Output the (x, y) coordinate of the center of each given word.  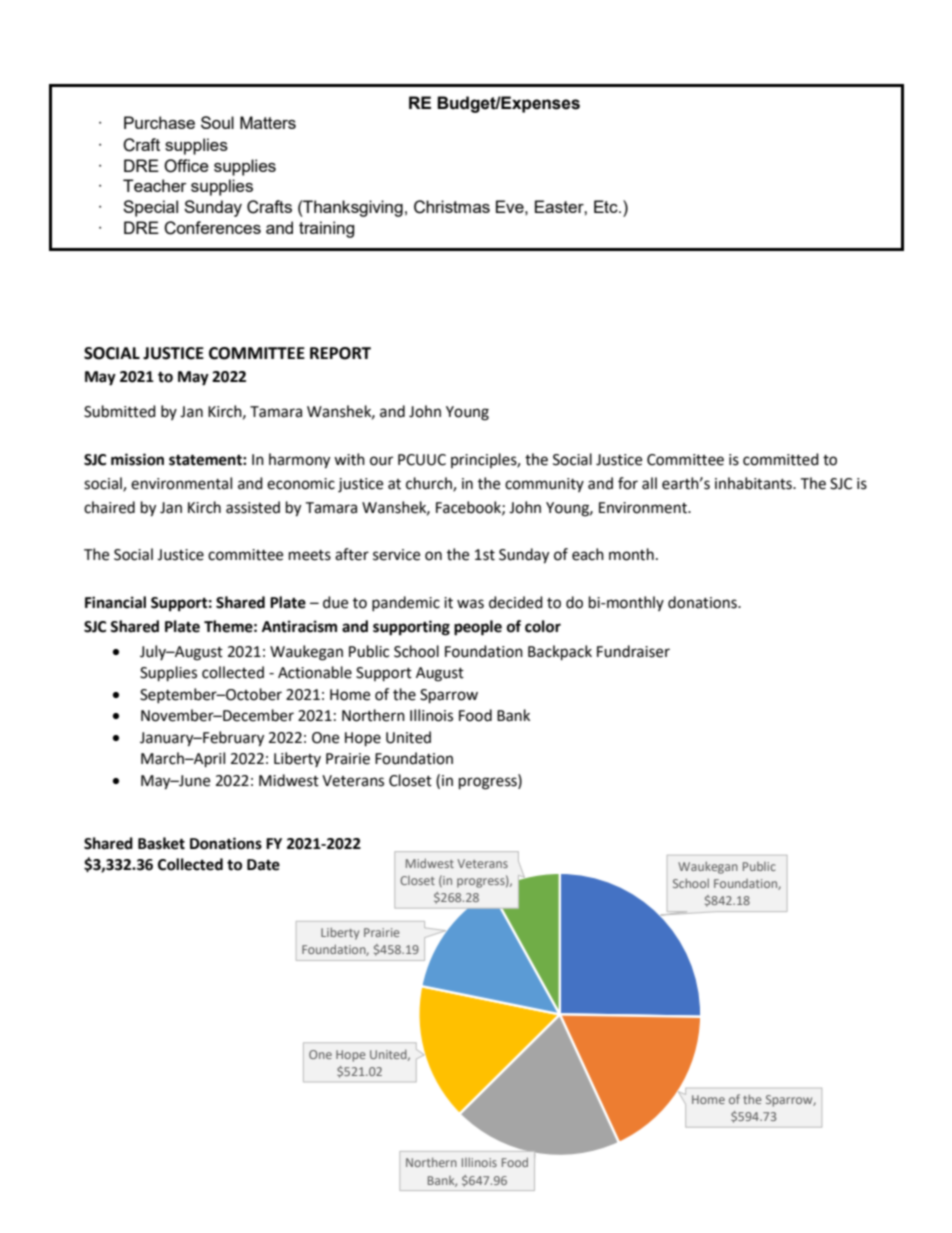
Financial (115, 602)
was (470, 604)
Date (263, 865)
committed (781, 459)
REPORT (340, 353)
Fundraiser (633, 651)
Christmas (452, 207)
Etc (607, 206)
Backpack (560, 653)
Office (186, 166)
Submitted (120, 411)
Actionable (315, 672)
